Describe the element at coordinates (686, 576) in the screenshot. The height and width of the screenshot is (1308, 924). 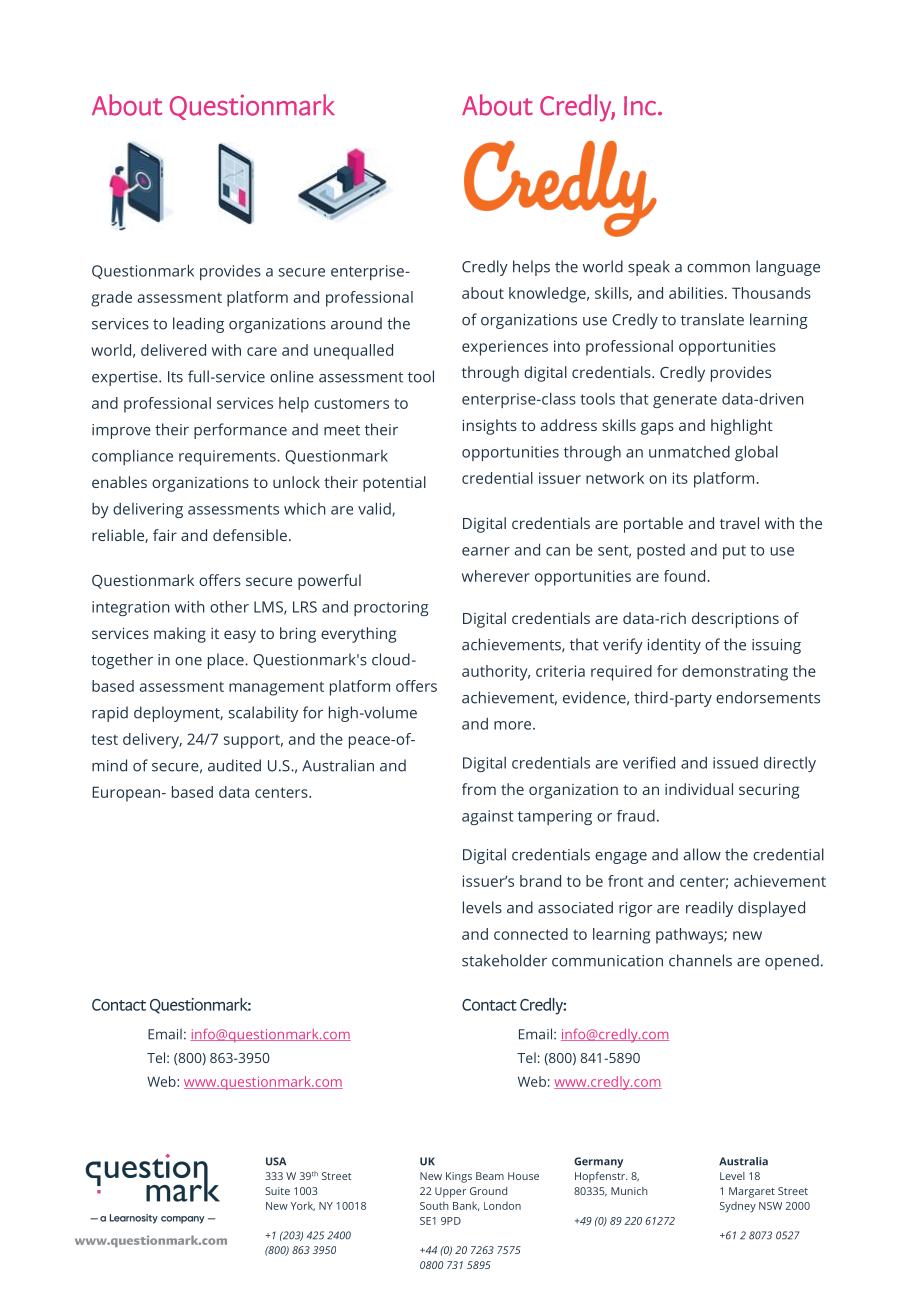
I see `found` at that location.
